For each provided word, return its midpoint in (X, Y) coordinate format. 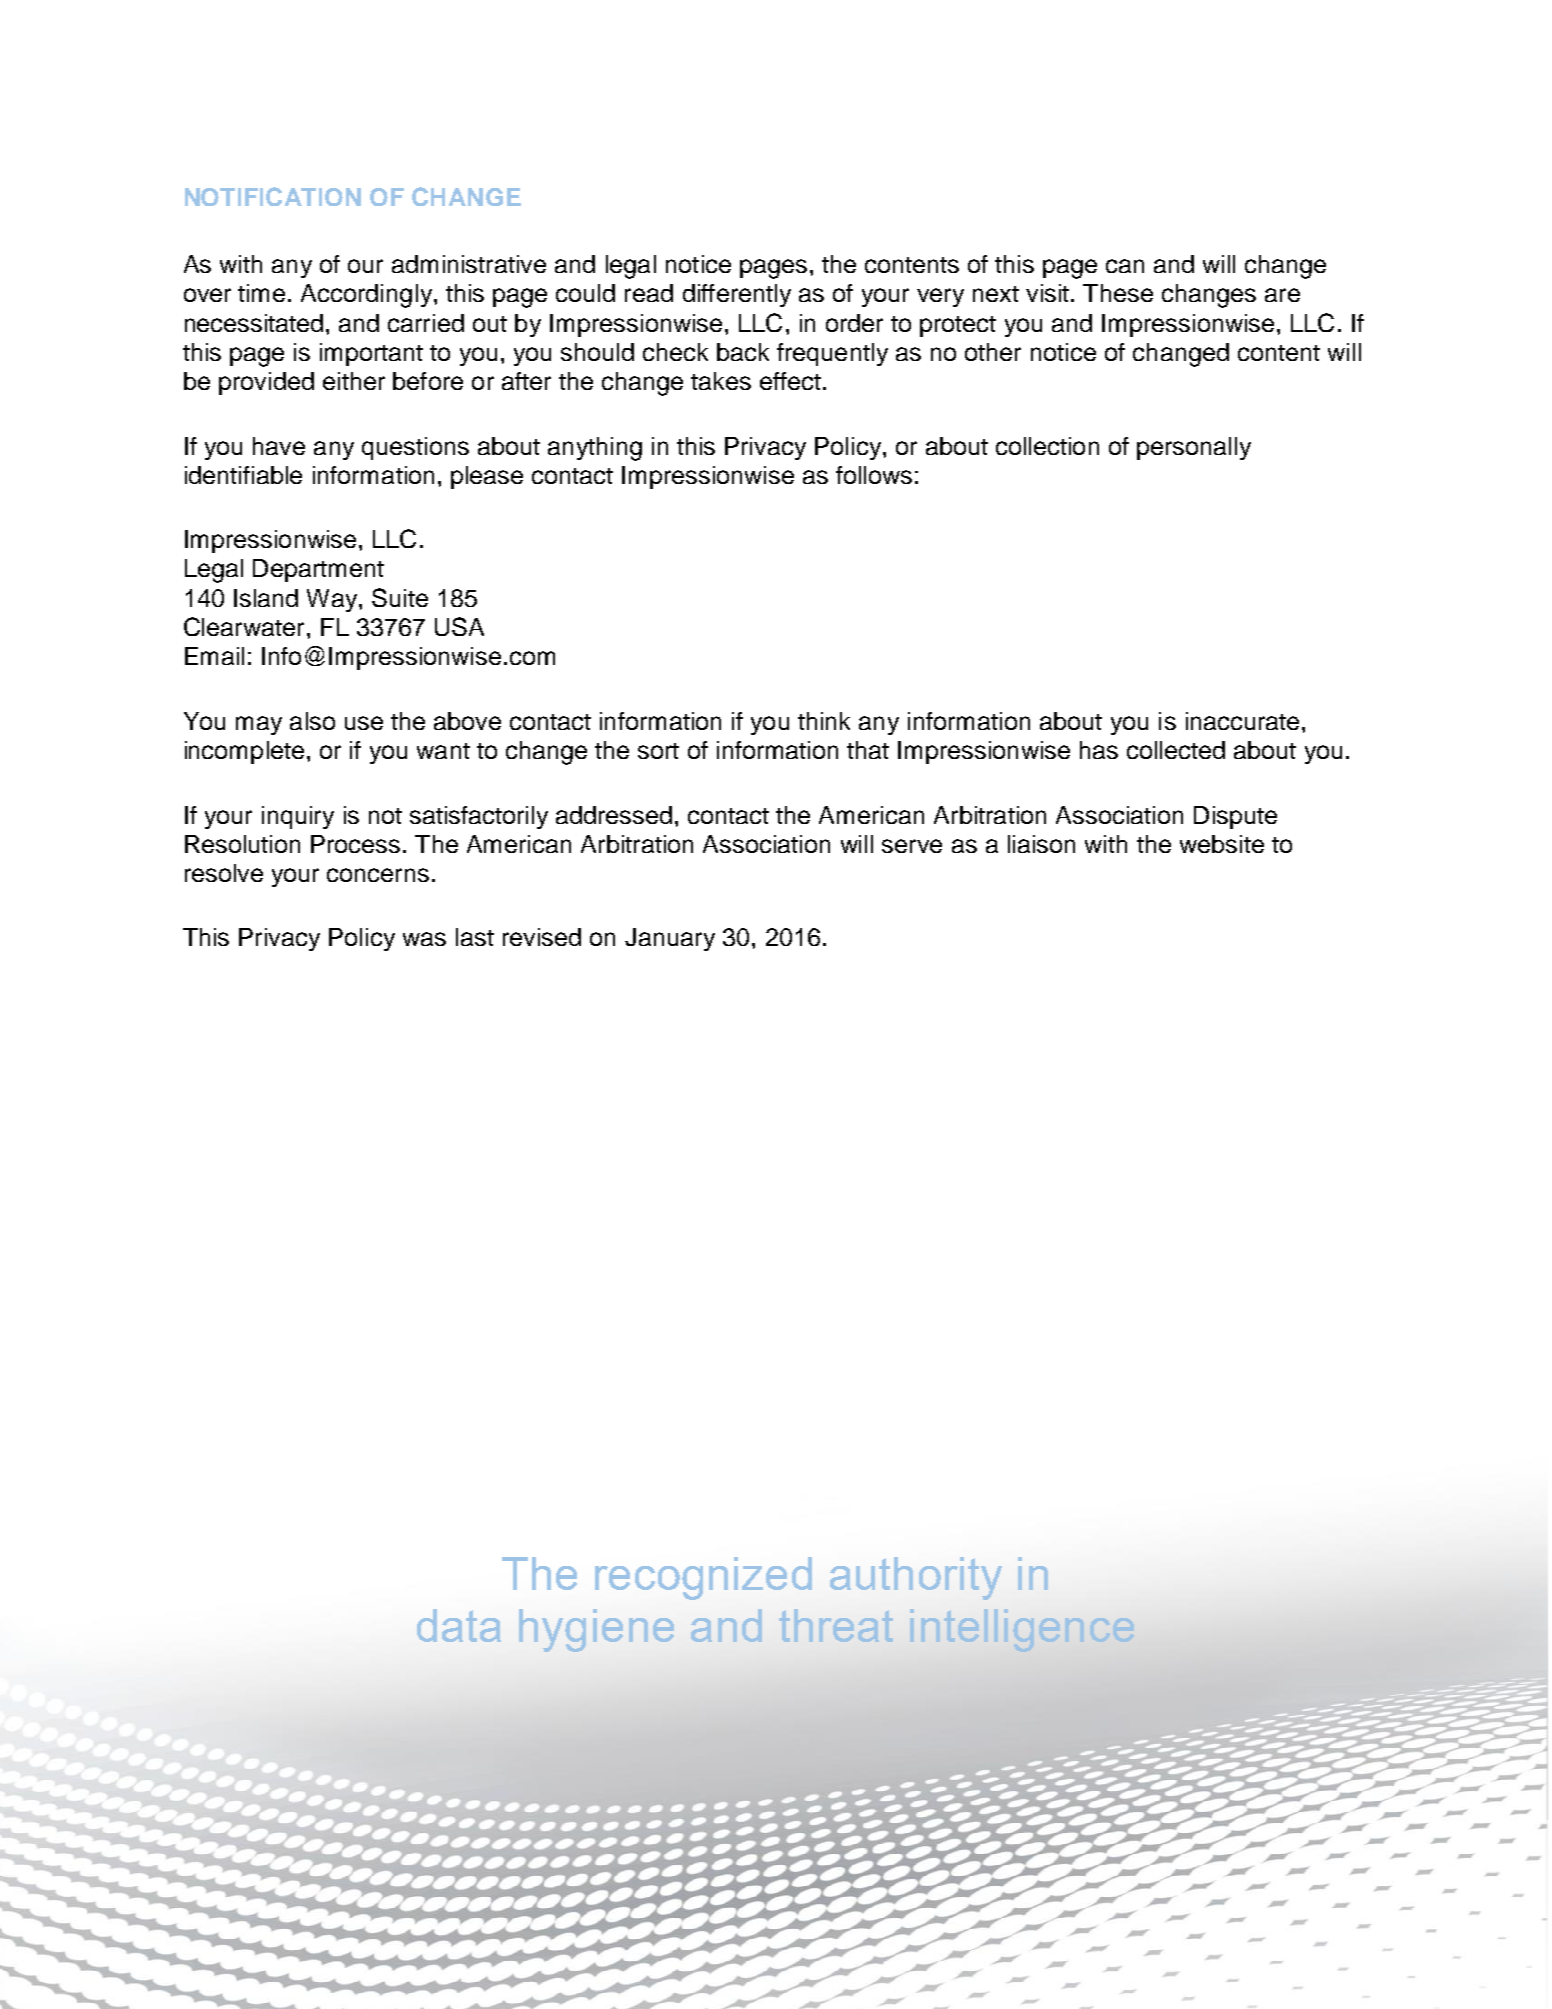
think (824, 721)
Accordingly (366, 296)
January (670, 939)
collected (1176, 750)
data (459, 1625)
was (424, 939)
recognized (703, 1578)
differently (737, 295)
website (1222, 844)
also (312, 721)
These (1118, 293)
